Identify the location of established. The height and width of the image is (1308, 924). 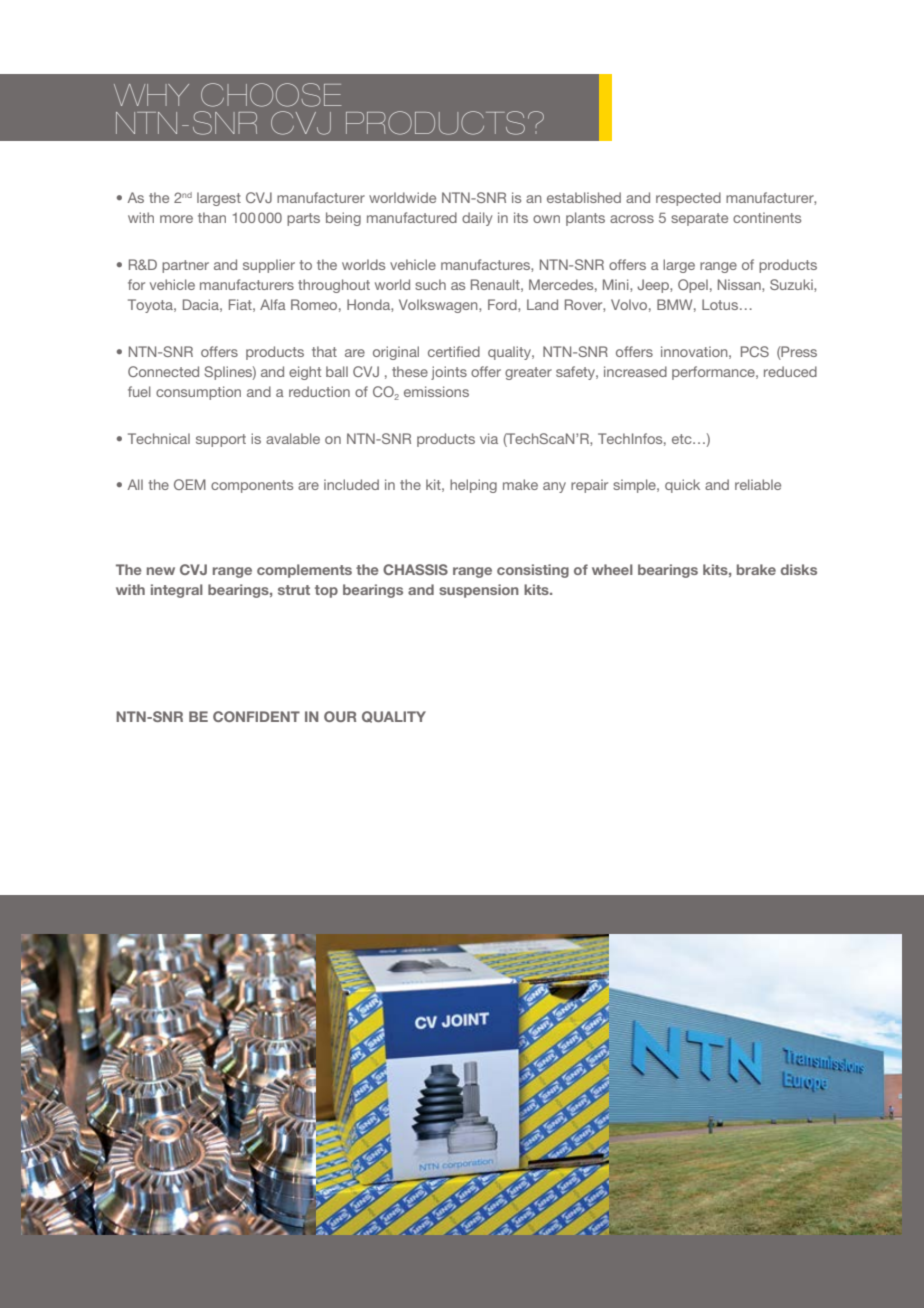
(584, 197).
